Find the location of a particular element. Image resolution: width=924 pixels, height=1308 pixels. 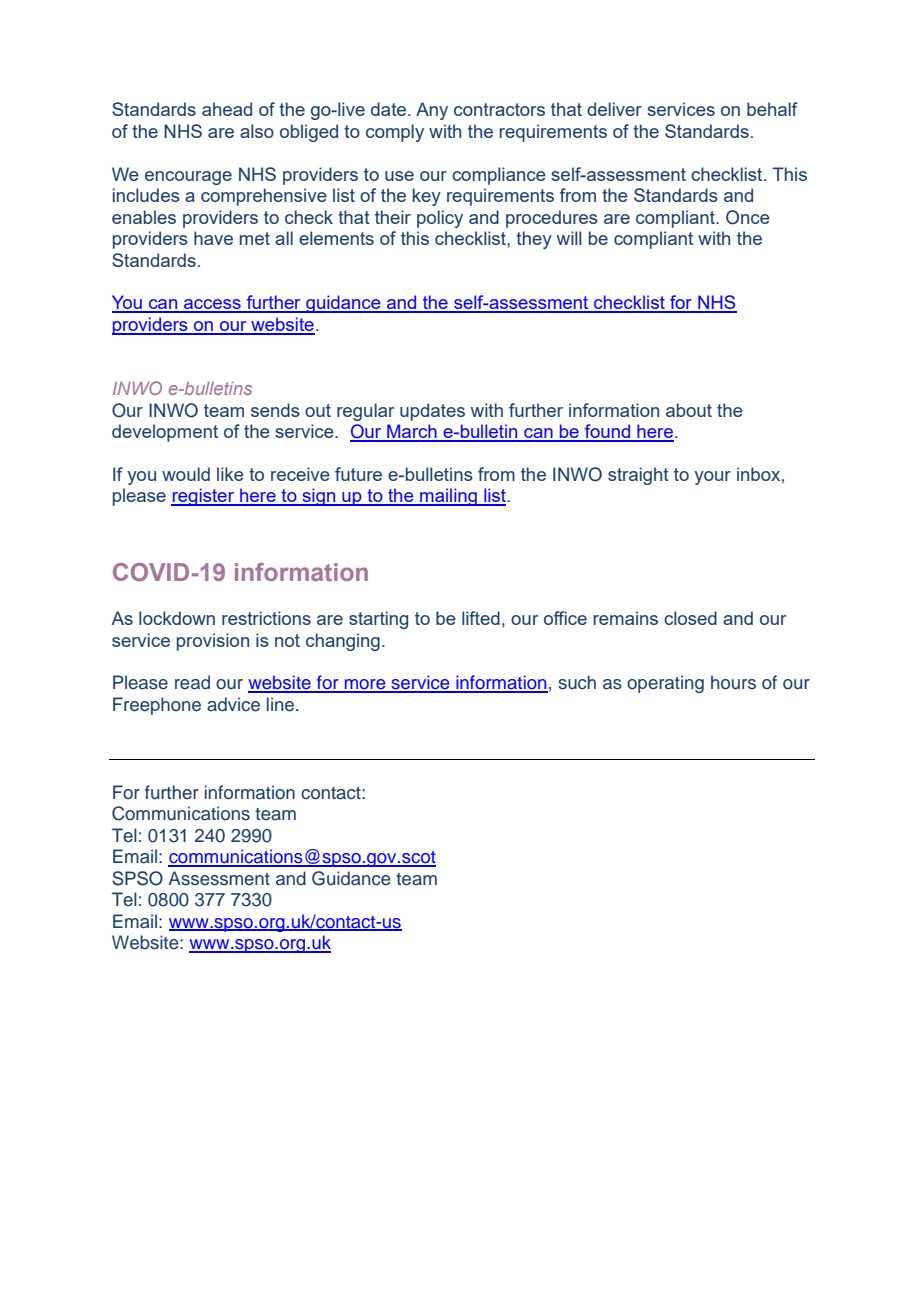

sends is located at coordinates (275, 410).
